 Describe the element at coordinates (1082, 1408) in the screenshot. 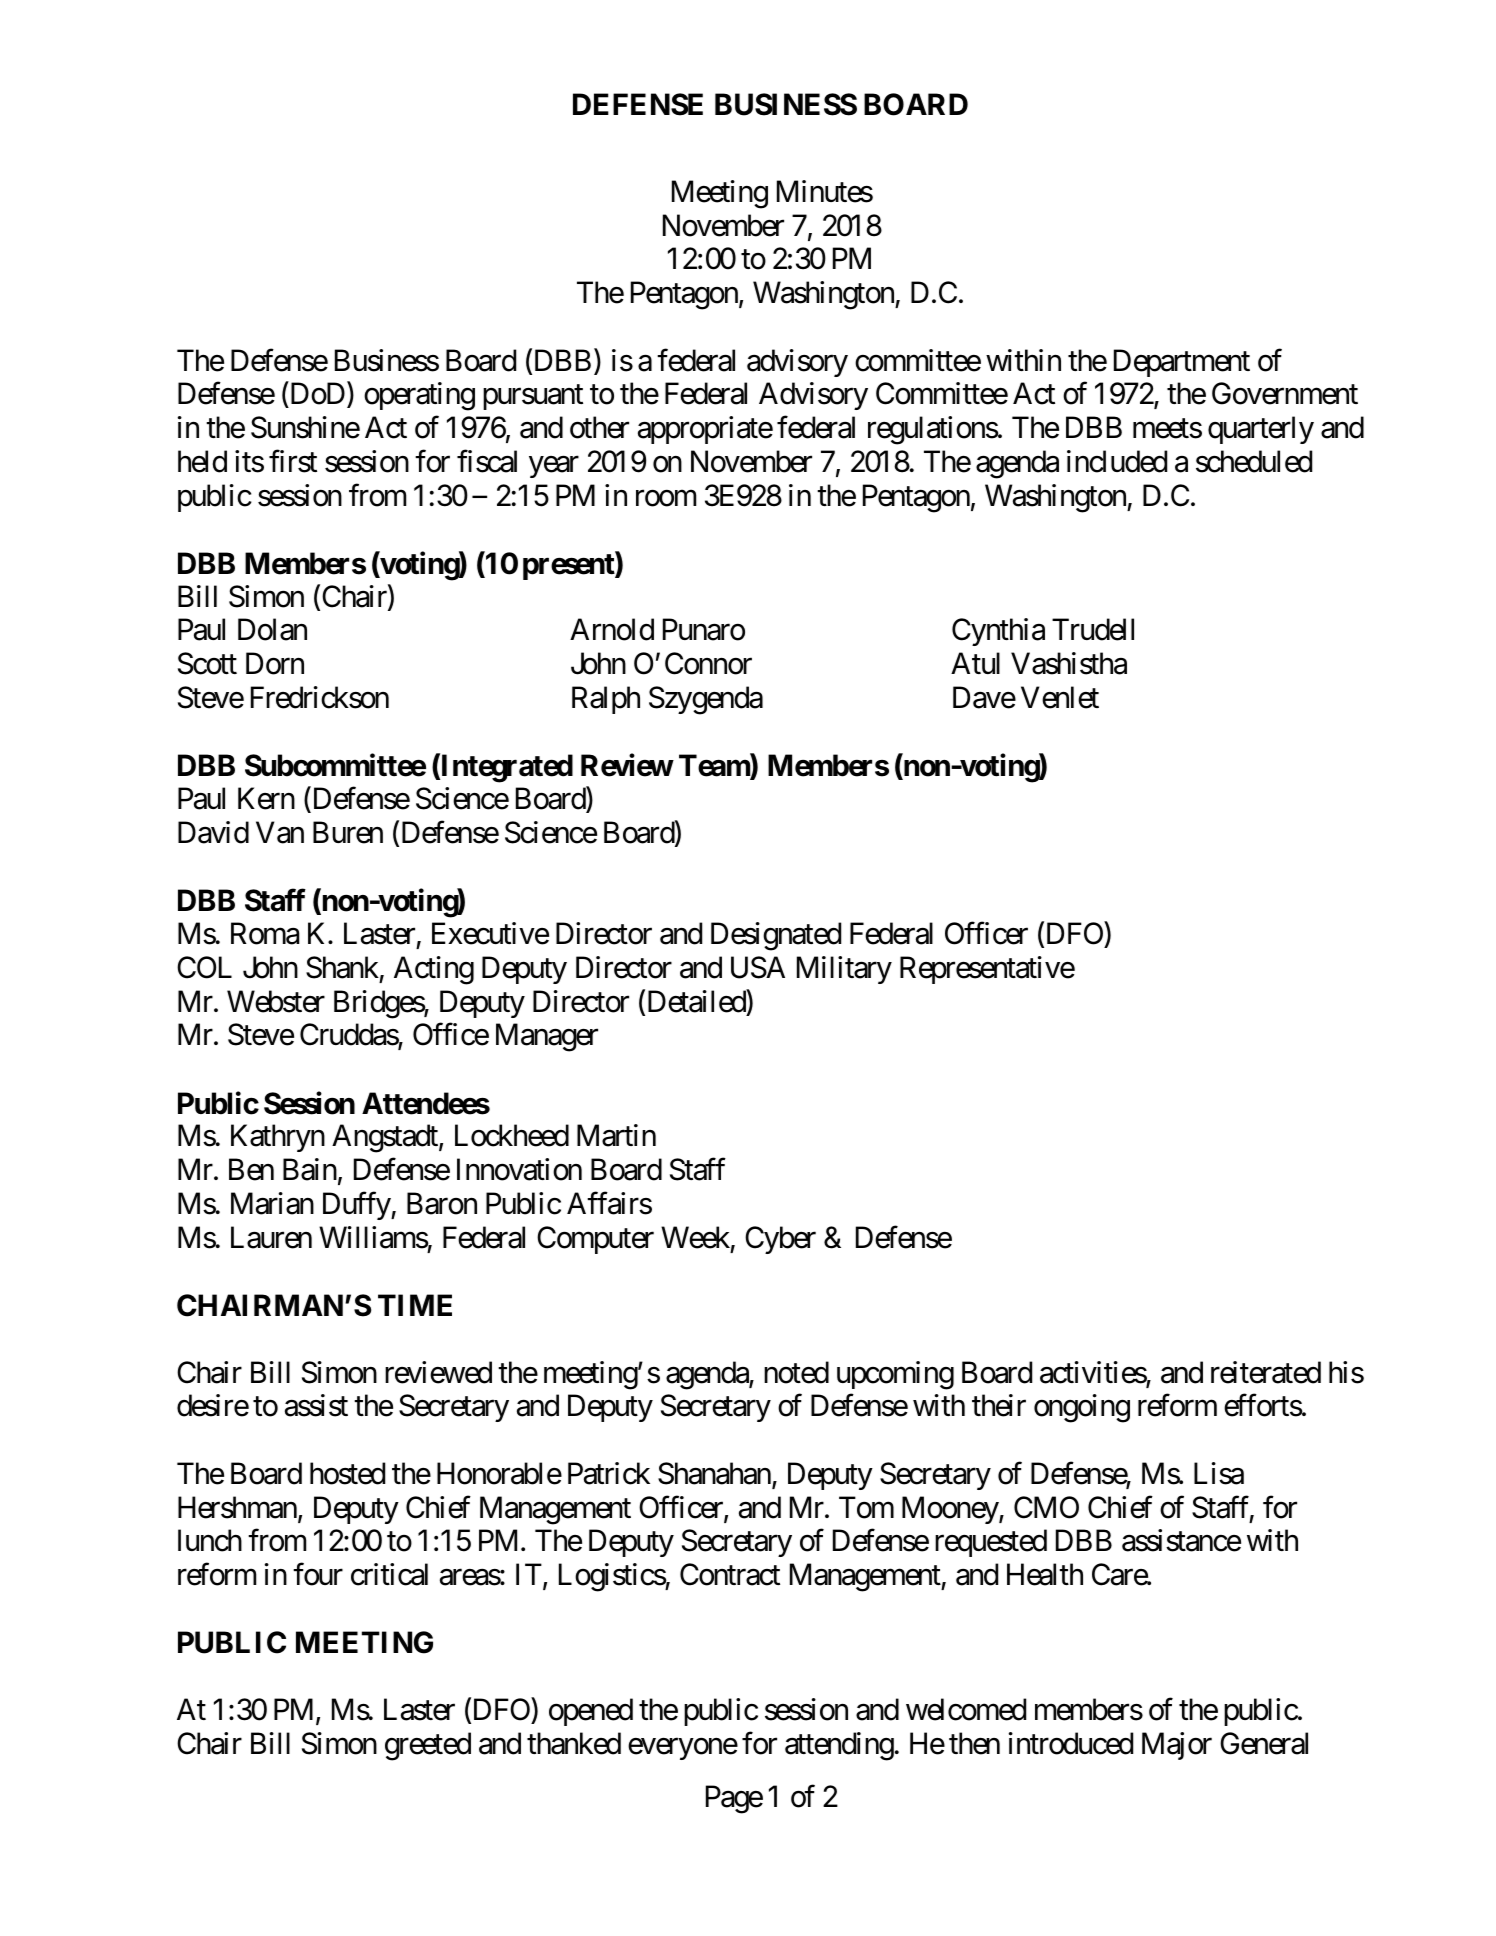

I see `ongoing` at that location.
